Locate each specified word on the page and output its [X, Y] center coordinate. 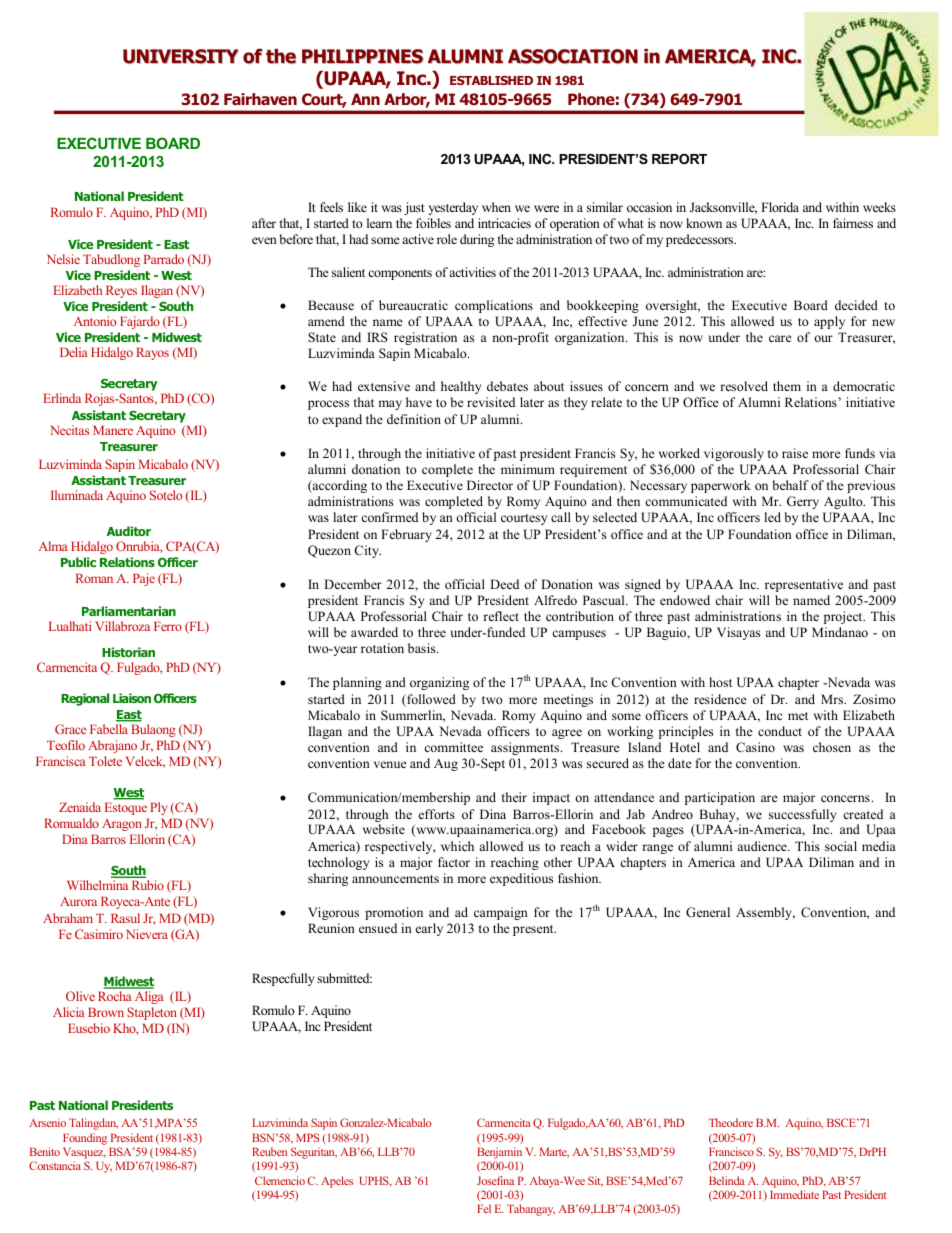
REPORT [679, 159]
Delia [74, 352]
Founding [85, 1139]
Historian [128, 652]
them [787, 386]
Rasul [125, 918]
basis [423, 648]
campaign [501, 913]
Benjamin [499, 1154]
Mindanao [840, 632]
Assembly [765, 913]
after [264, 223]
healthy [461, 387]
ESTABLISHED [491, 80]
